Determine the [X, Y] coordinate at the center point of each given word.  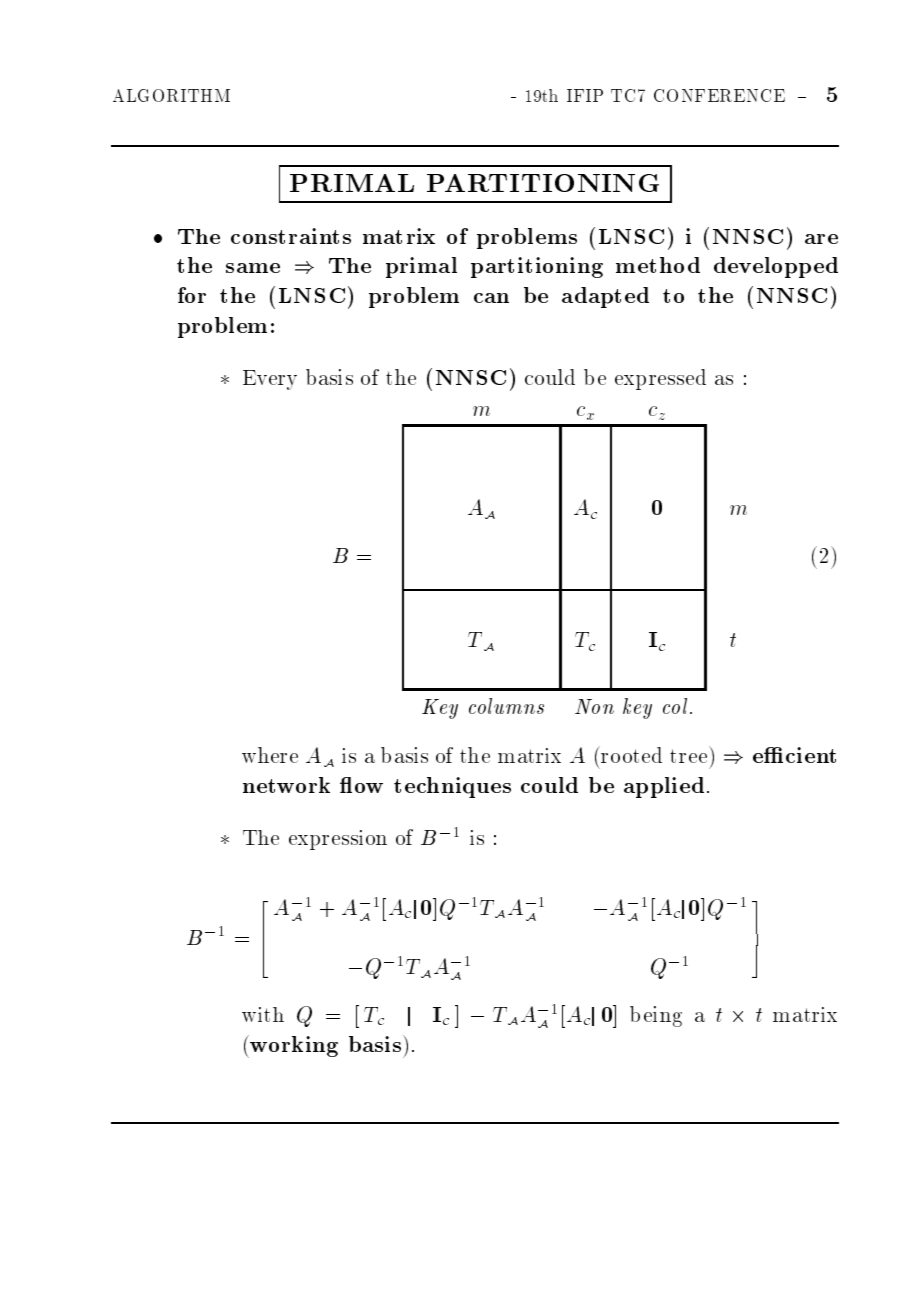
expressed [660, 379]
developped [776, 267]
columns [506, 706]
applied [664, 787]
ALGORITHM [171, 95]
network [286, 785]
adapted [605, 297]
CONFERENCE [719, 95]
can [491, 298]
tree [688, 756]
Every [270, 380]
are [821, 239]
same [253, 268]
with [263, 1014]
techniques [452, 787]
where [270, 755]
